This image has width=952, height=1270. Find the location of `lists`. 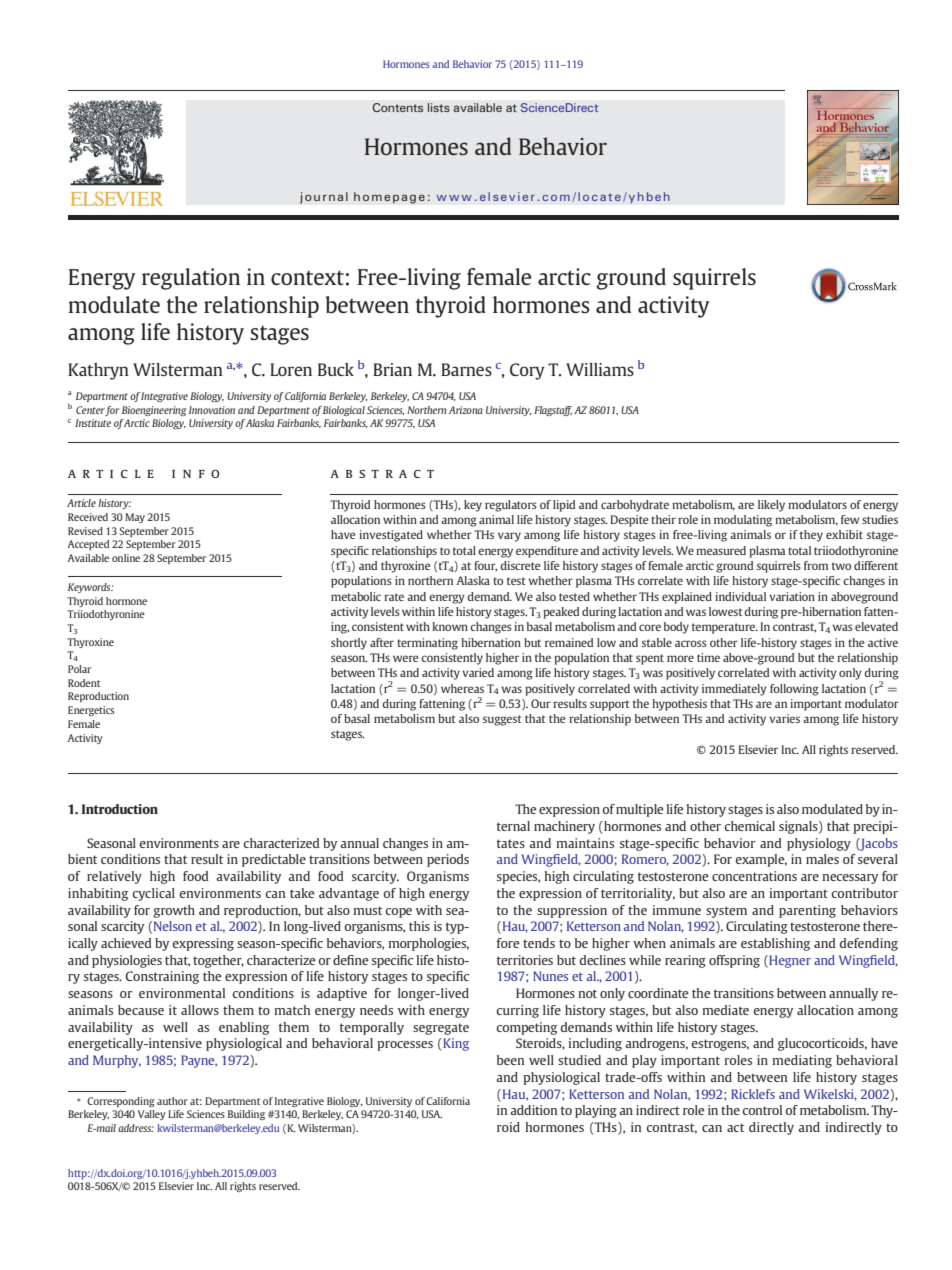

lists is located at coordinates (439, 107).
